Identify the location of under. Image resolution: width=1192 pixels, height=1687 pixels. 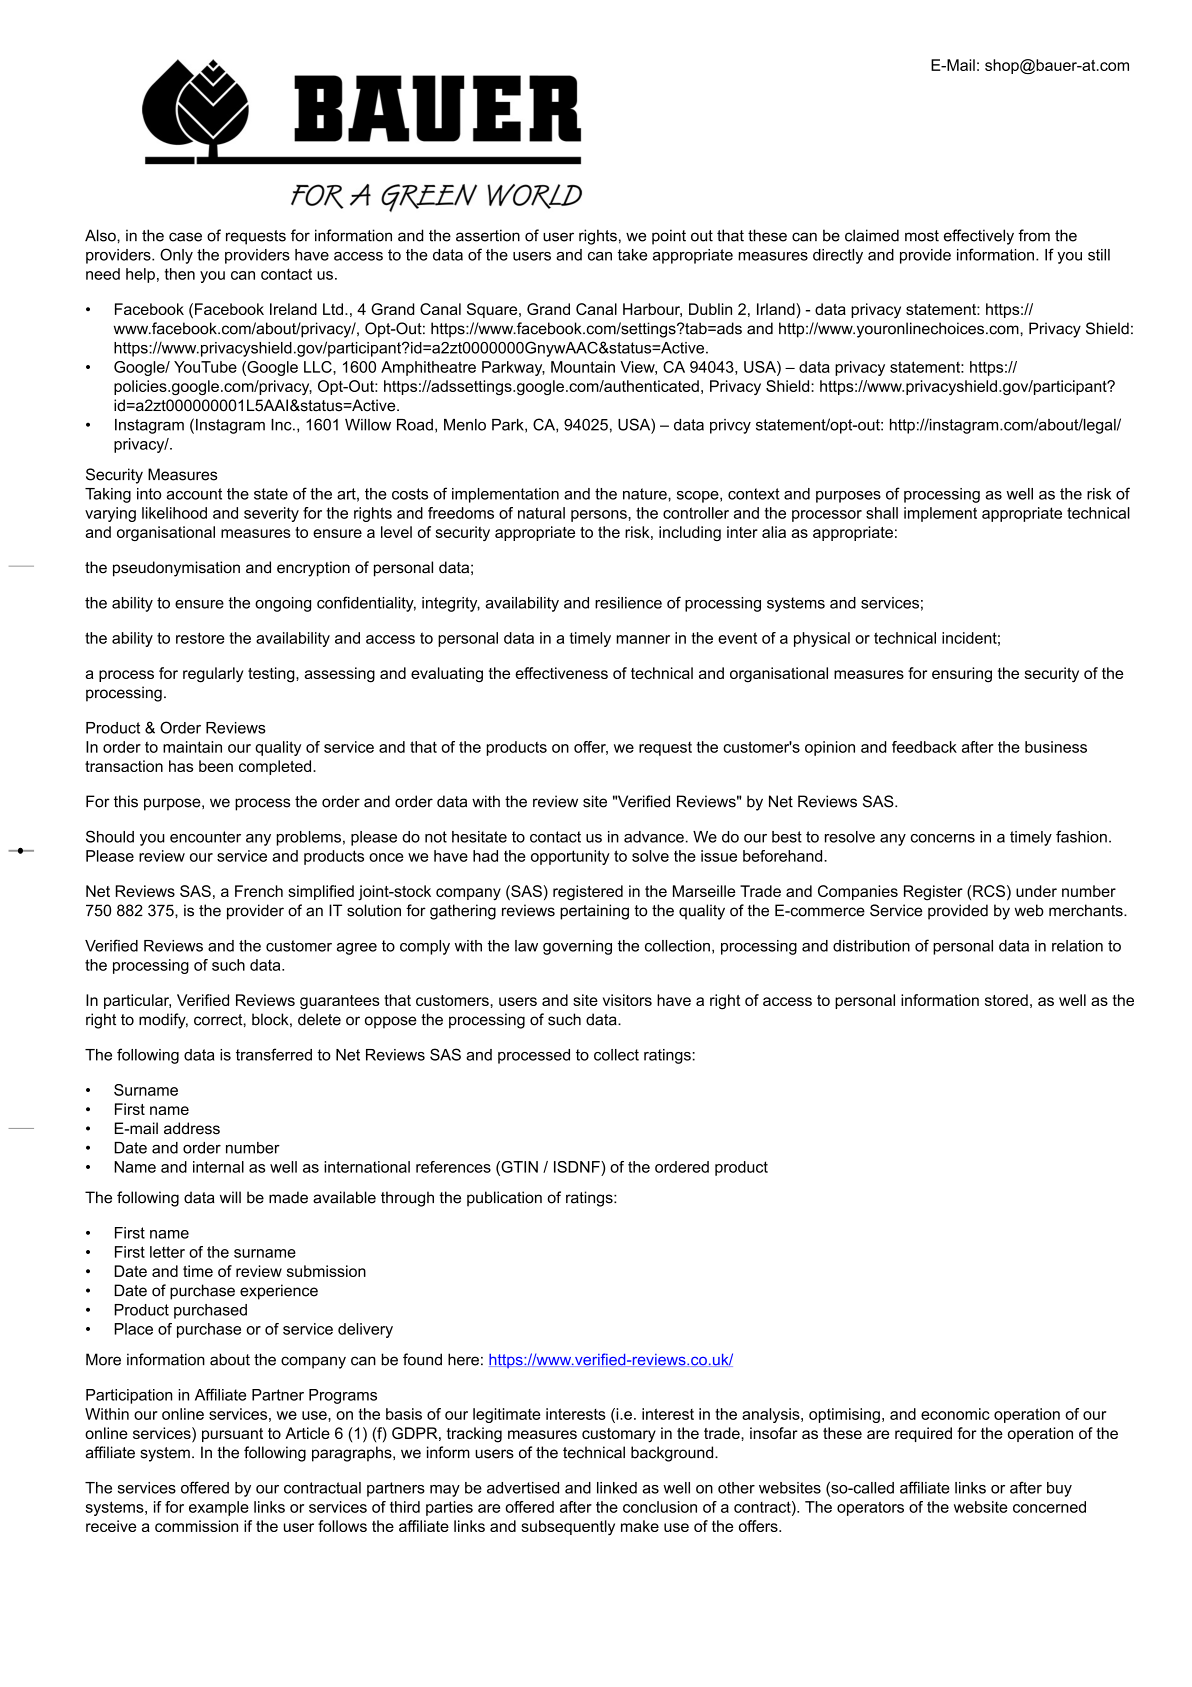
(1036, 891).
